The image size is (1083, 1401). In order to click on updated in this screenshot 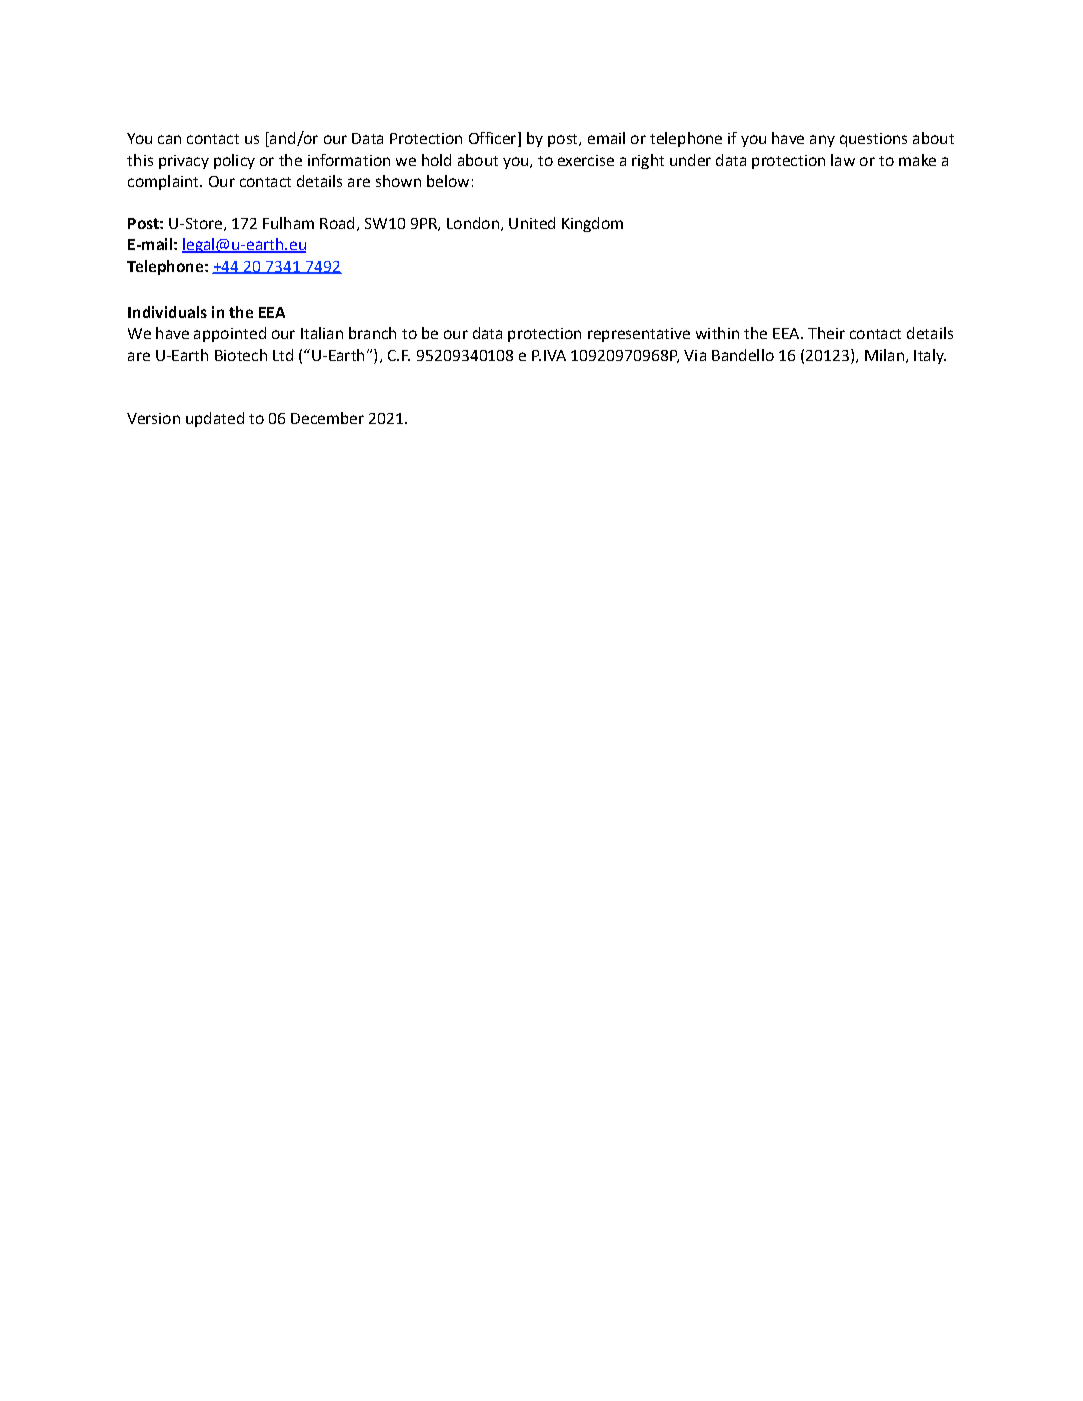, I will do `click(215, 419)`.
